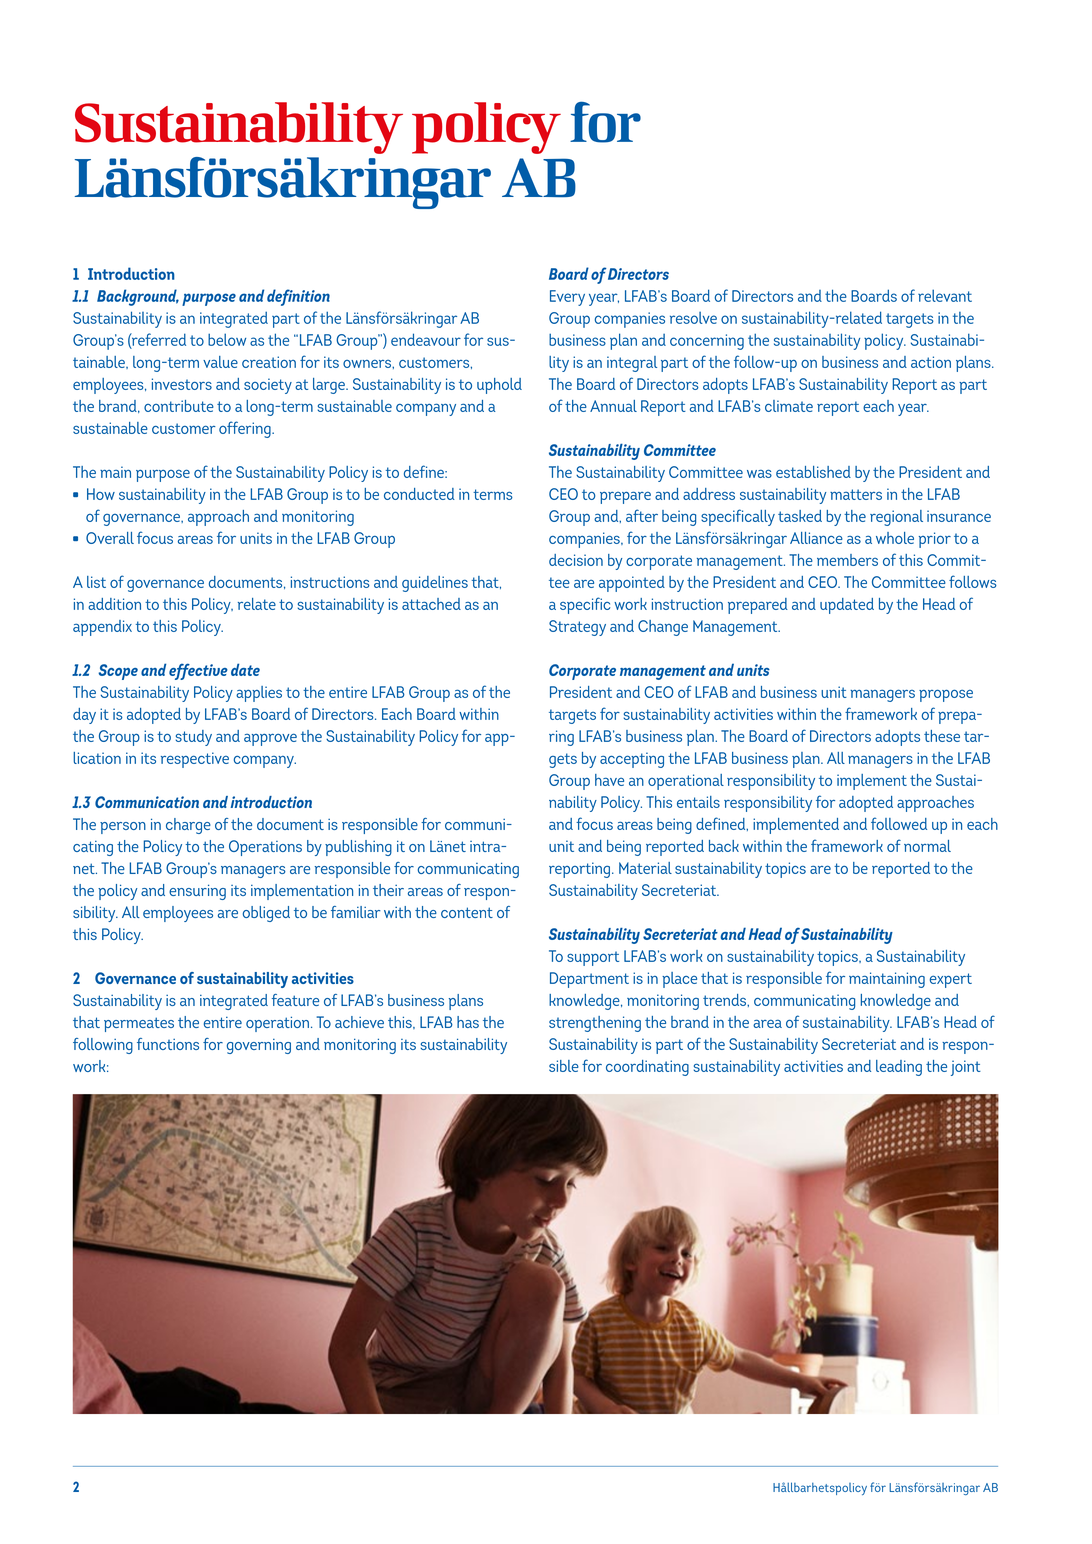 This page has width=1092, height=1544. What do you see at coordinates (946, 695) in the page?
I see `propose` at bounding box center [946, 695].
